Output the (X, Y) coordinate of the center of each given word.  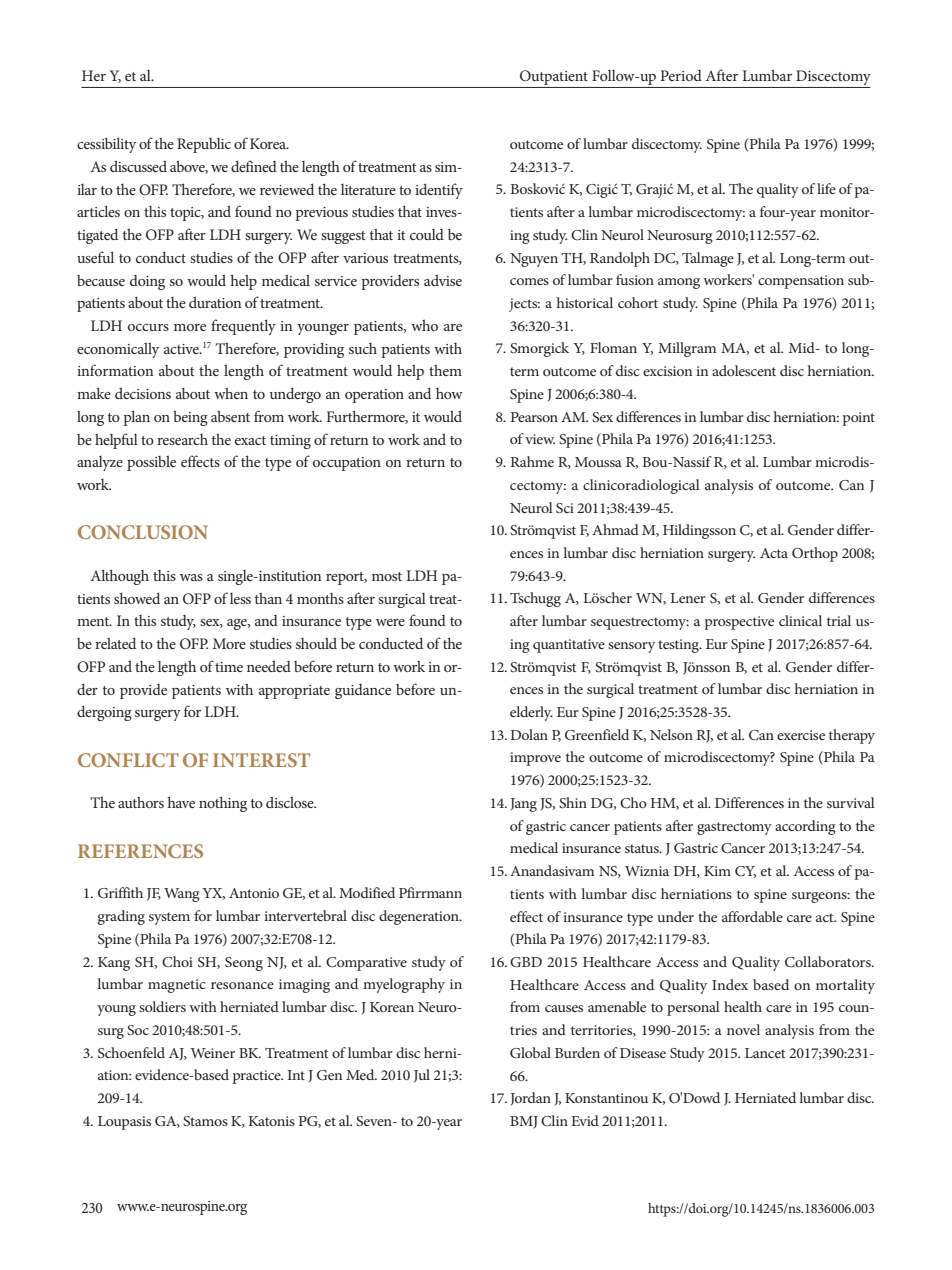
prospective (739, 623)
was (191, 577)
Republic (204, 145)
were (390, 622)
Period (681, 75)
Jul (422, 1076)
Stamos (205, 1121)
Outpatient (554, 77)
